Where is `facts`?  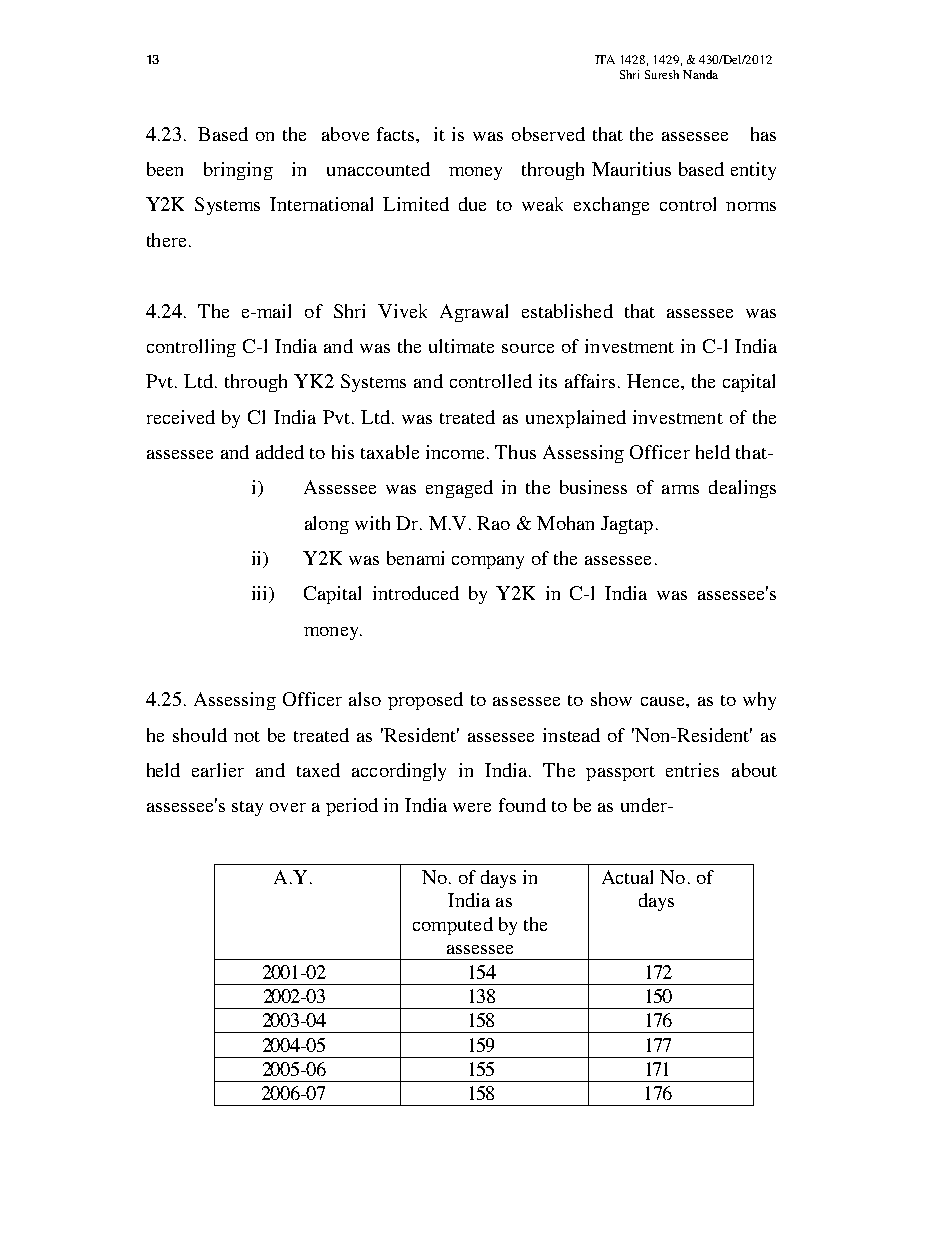
facts is located at coordinates (397, 134).
